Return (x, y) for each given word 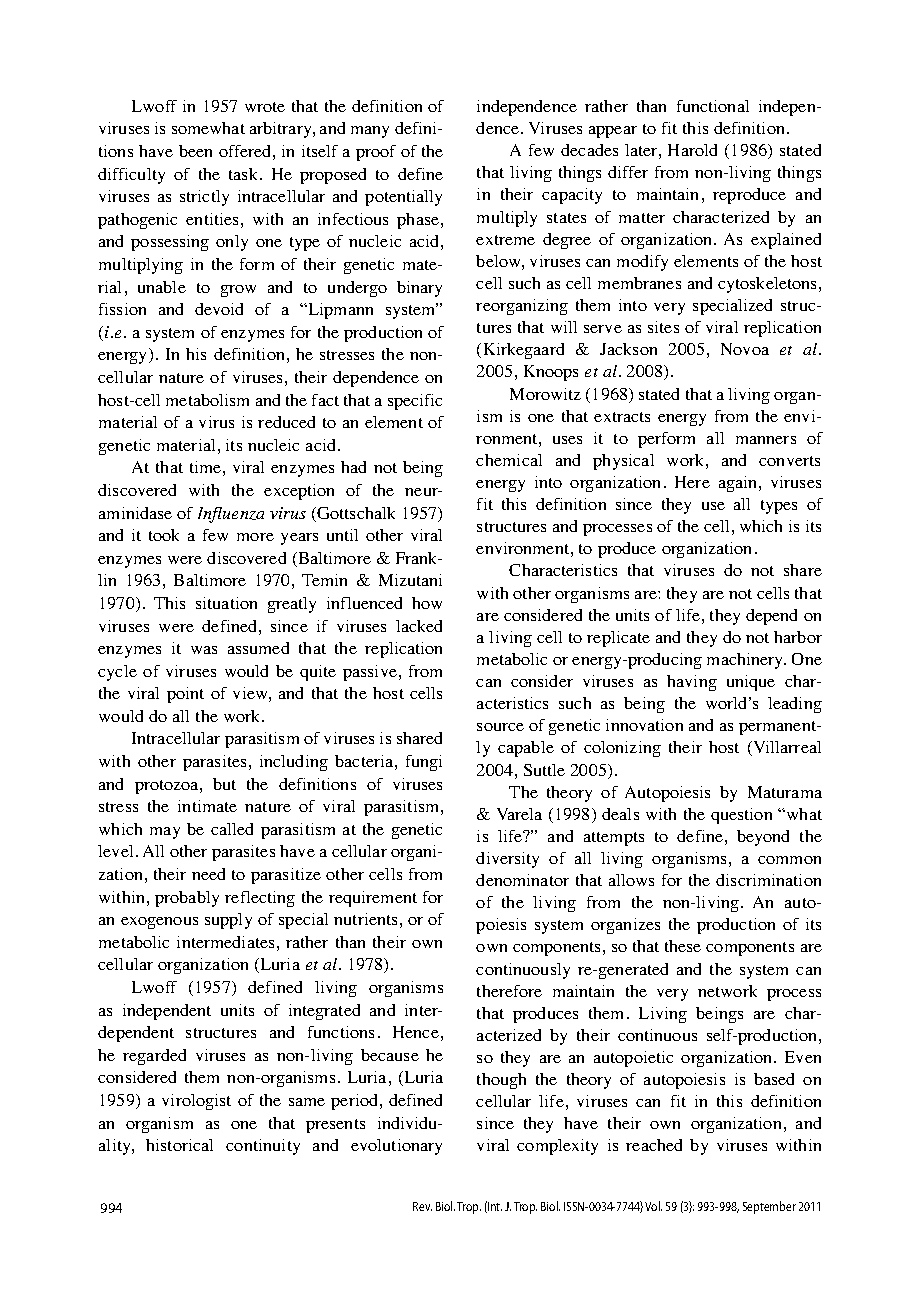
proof (376, 153)
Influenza (231, 515)
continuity (263, 1147)
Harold (692, 150)
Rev (422, 1206)
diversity (507, 860)
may (165, 833)
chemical (509, 460)
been (195, 151)
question (741, 816)
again (739, 484)
